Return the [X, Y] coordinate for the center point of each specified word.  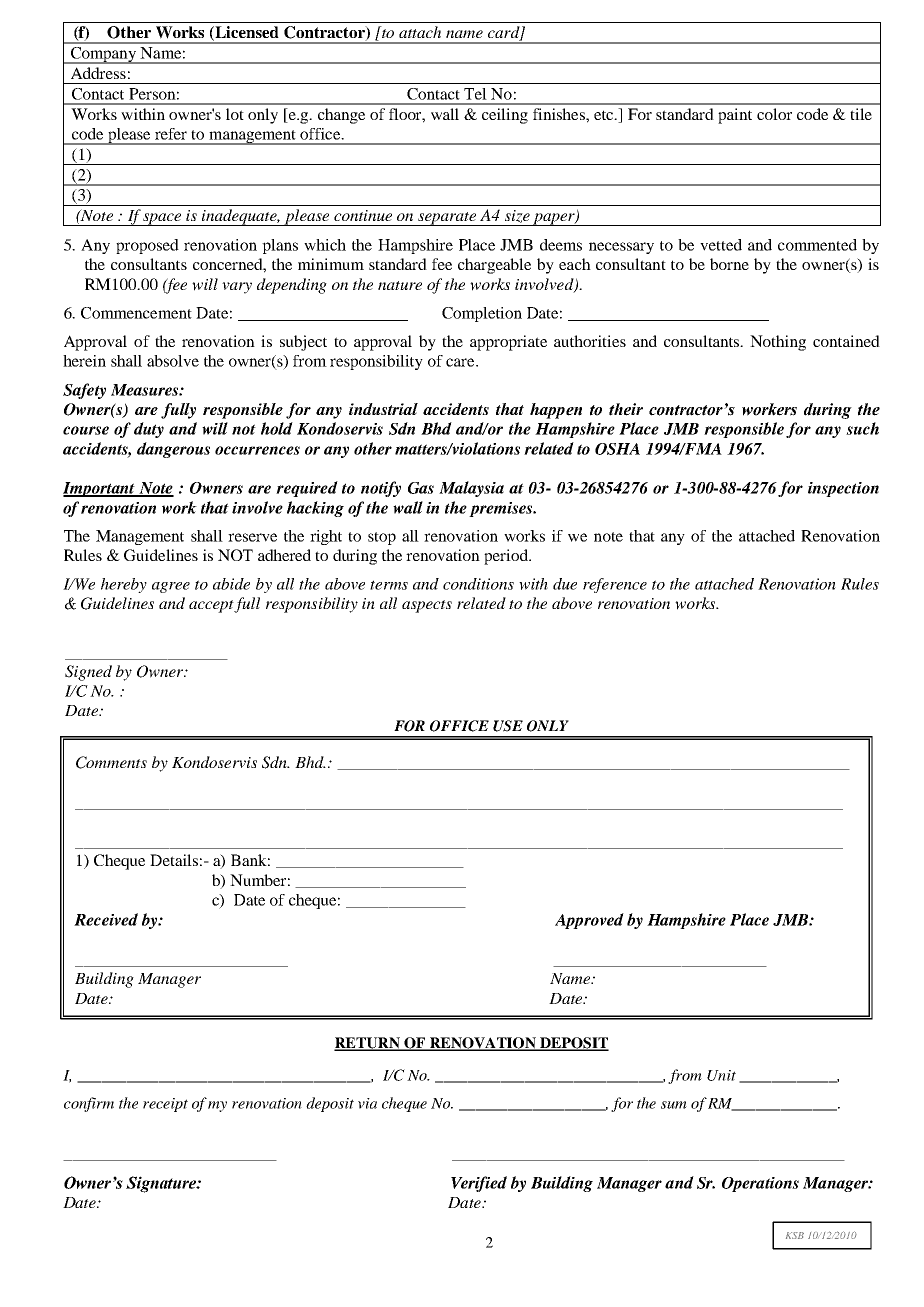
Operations [760, 1184]
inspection [843, 489]
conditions [478, 584]
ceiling [505, 116]
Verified [479, 1184]
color [774, 114]
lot [235, 114]
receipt [165, 1105]
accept [212, 606]
